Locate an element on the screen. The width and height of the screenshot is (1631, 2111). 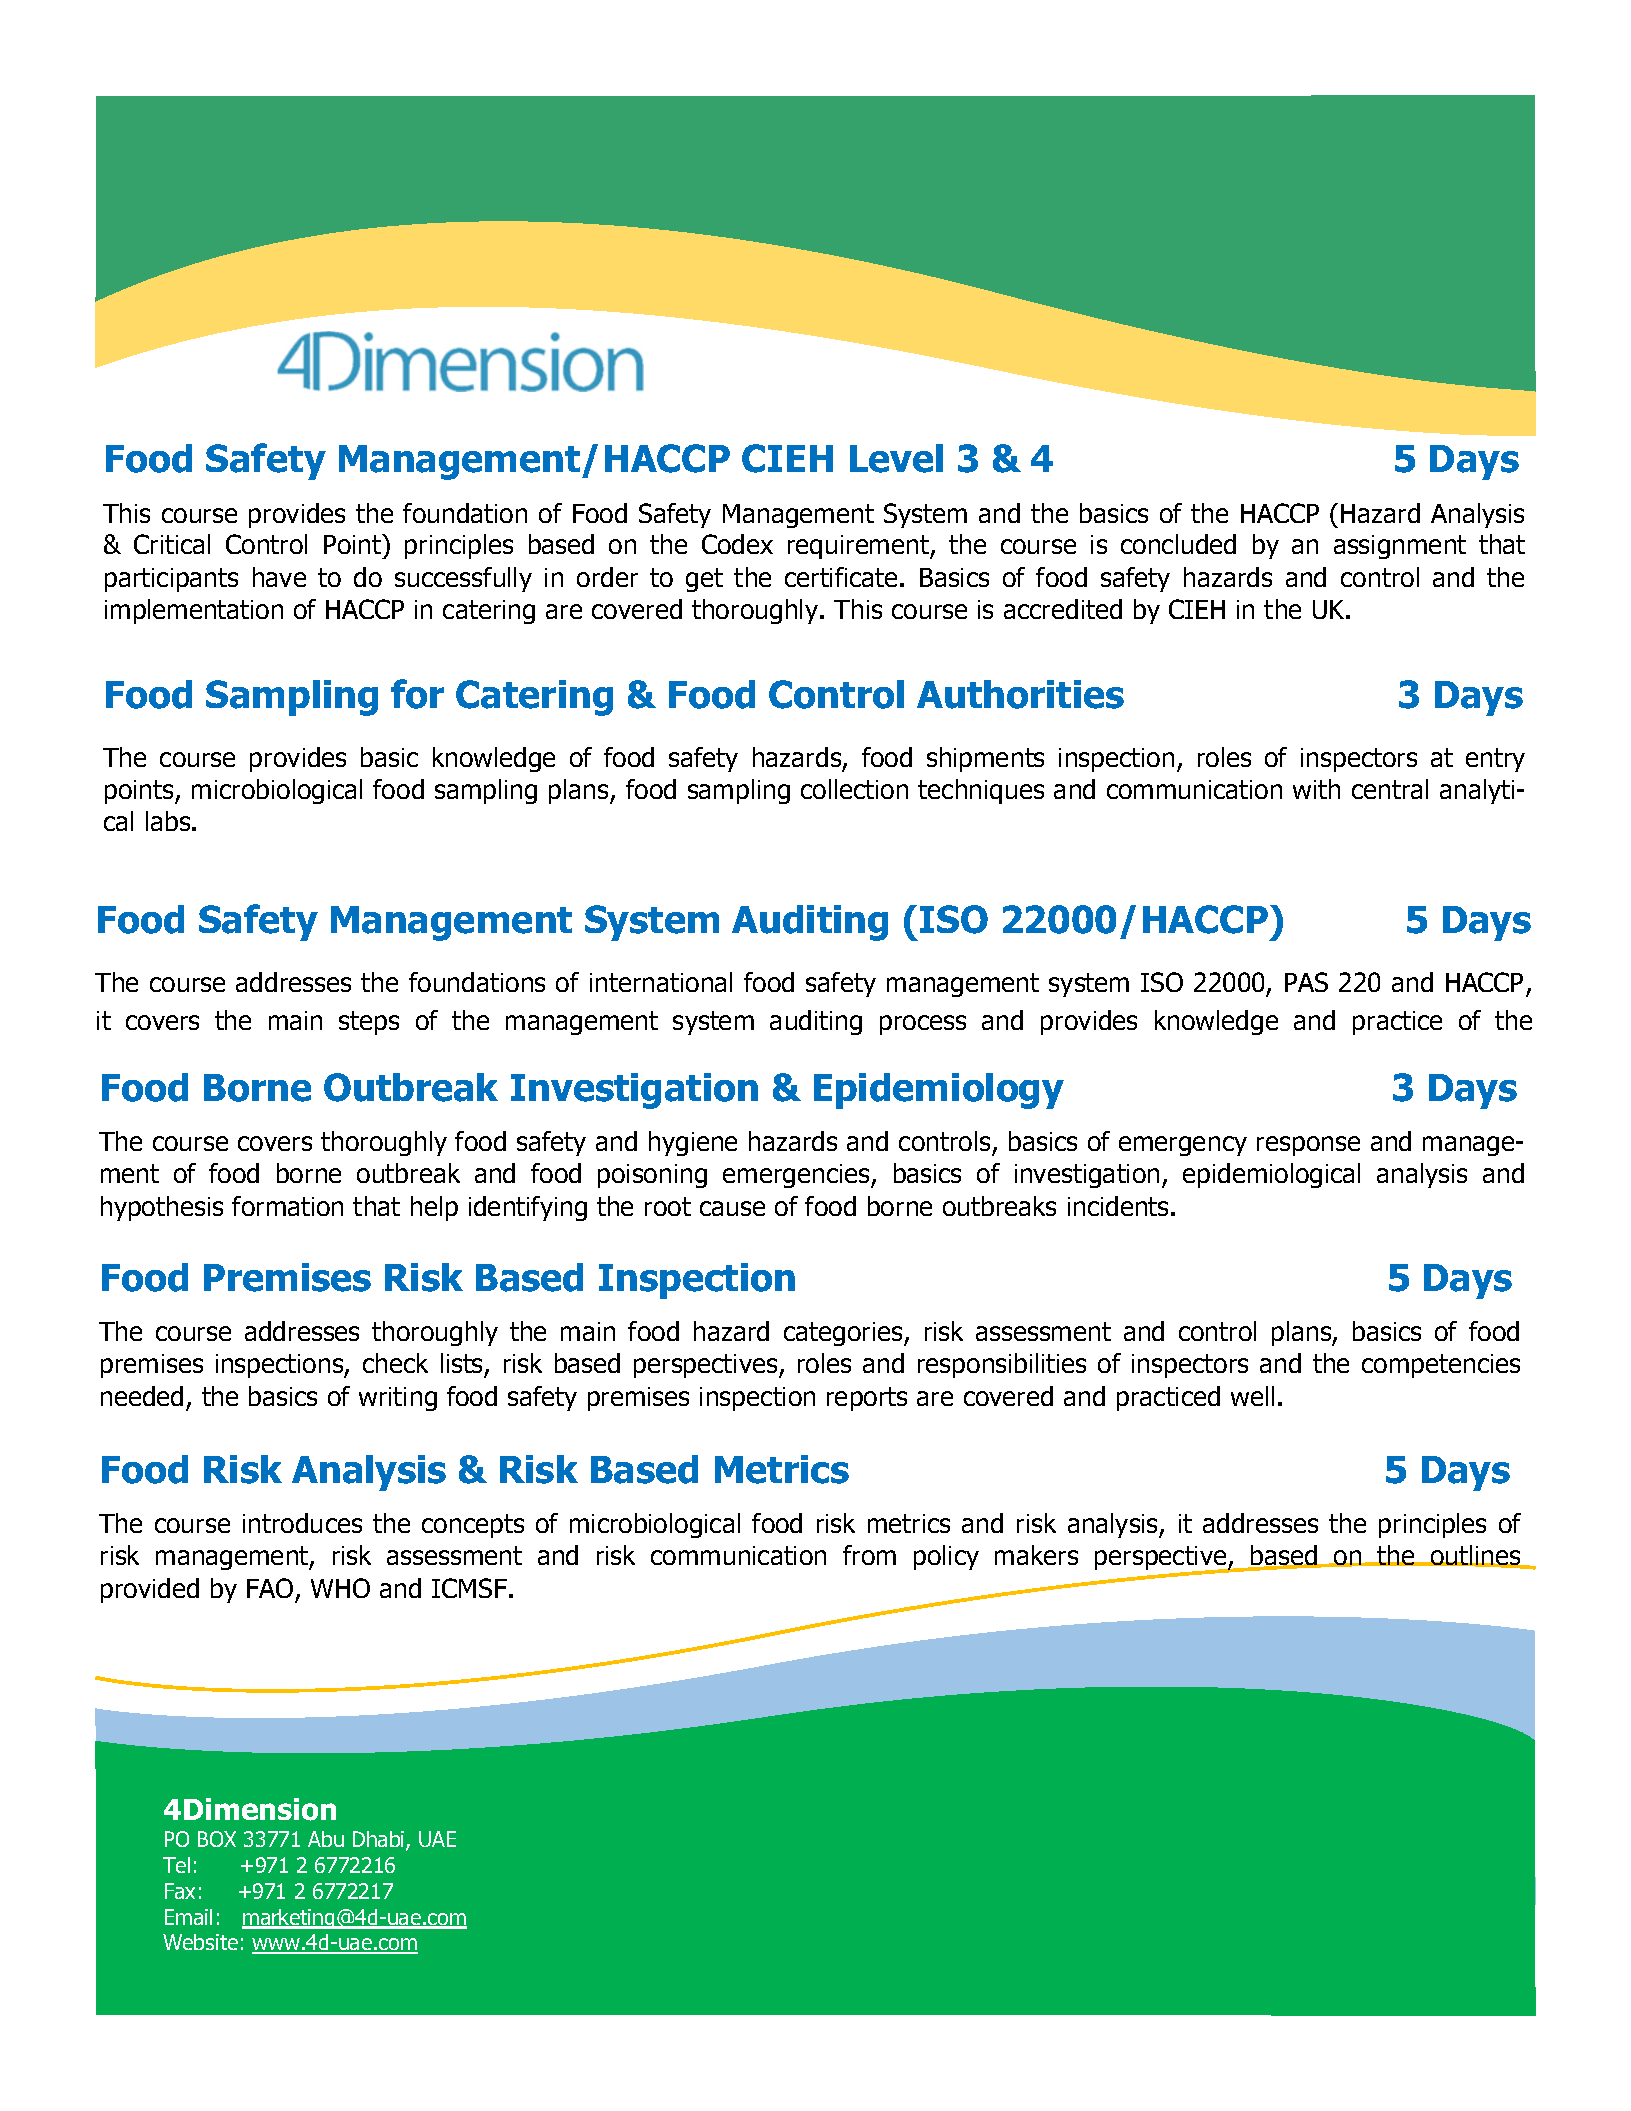
with is located at coordinates (1316, 789).
